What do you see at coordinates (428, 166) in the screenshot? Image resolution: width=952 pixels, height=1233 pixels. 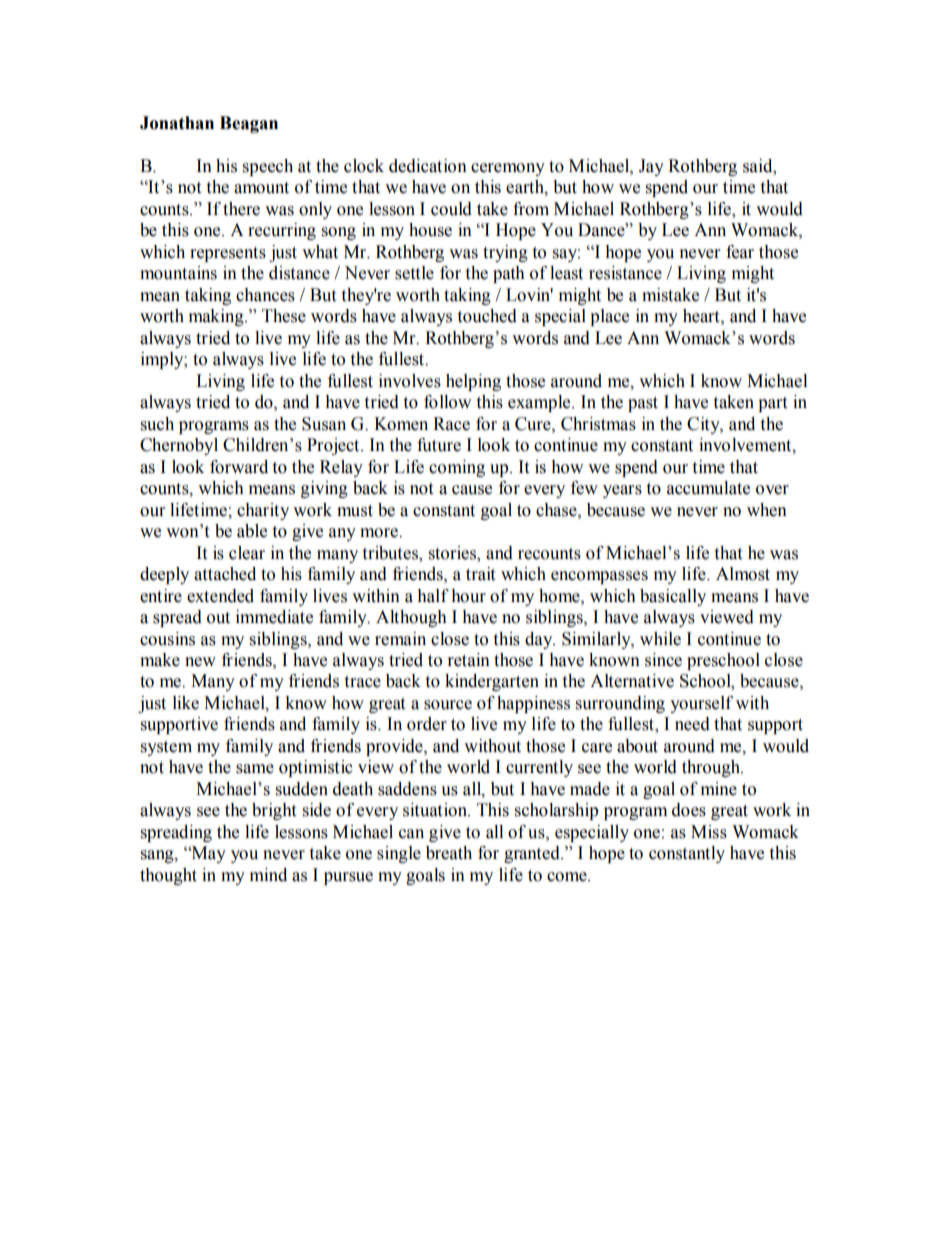 I see `dedication` at bounding box center [428, 166].
